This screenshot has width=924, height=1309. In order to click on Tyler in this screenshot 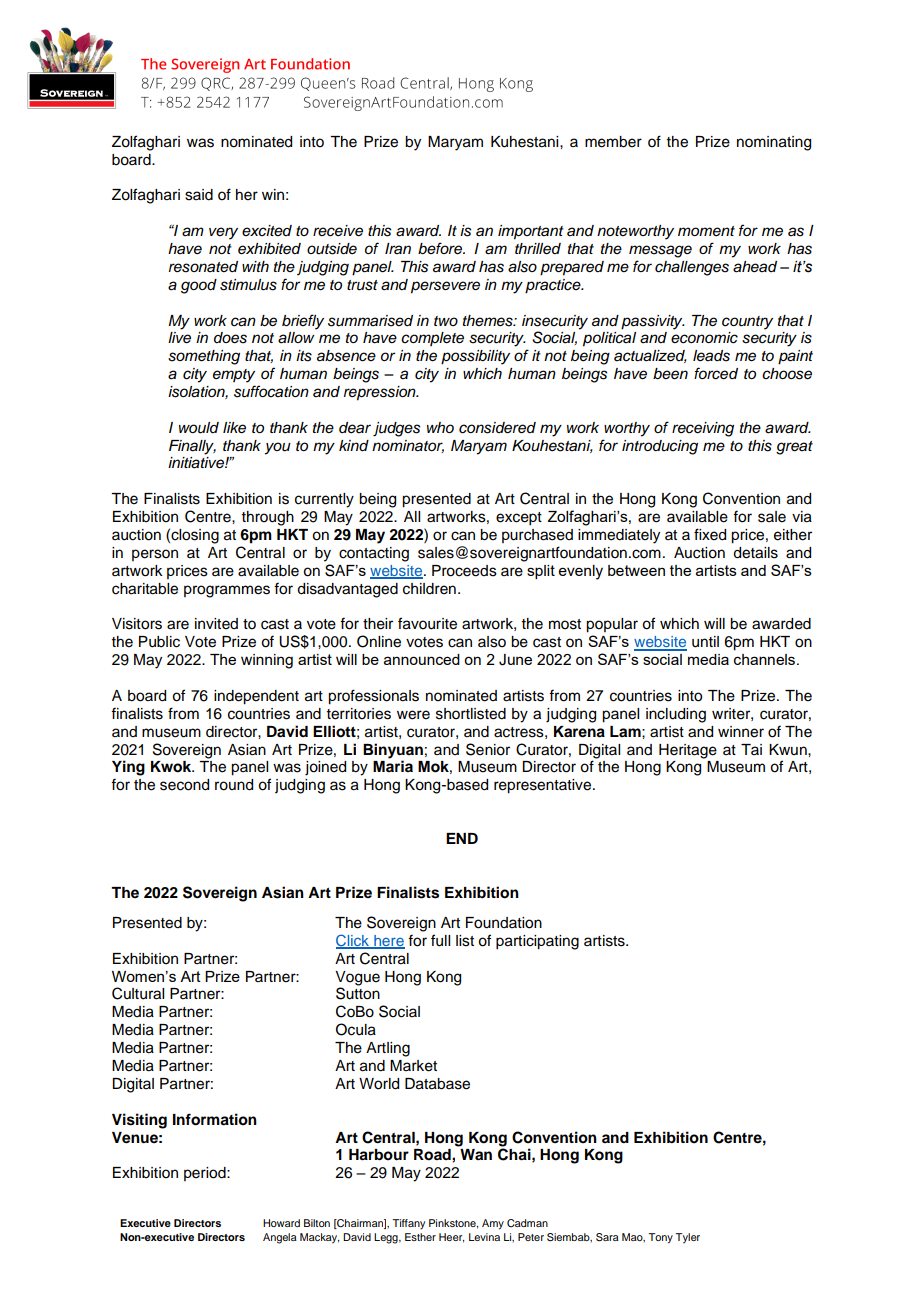, I will do `click(687, 1238)`.
